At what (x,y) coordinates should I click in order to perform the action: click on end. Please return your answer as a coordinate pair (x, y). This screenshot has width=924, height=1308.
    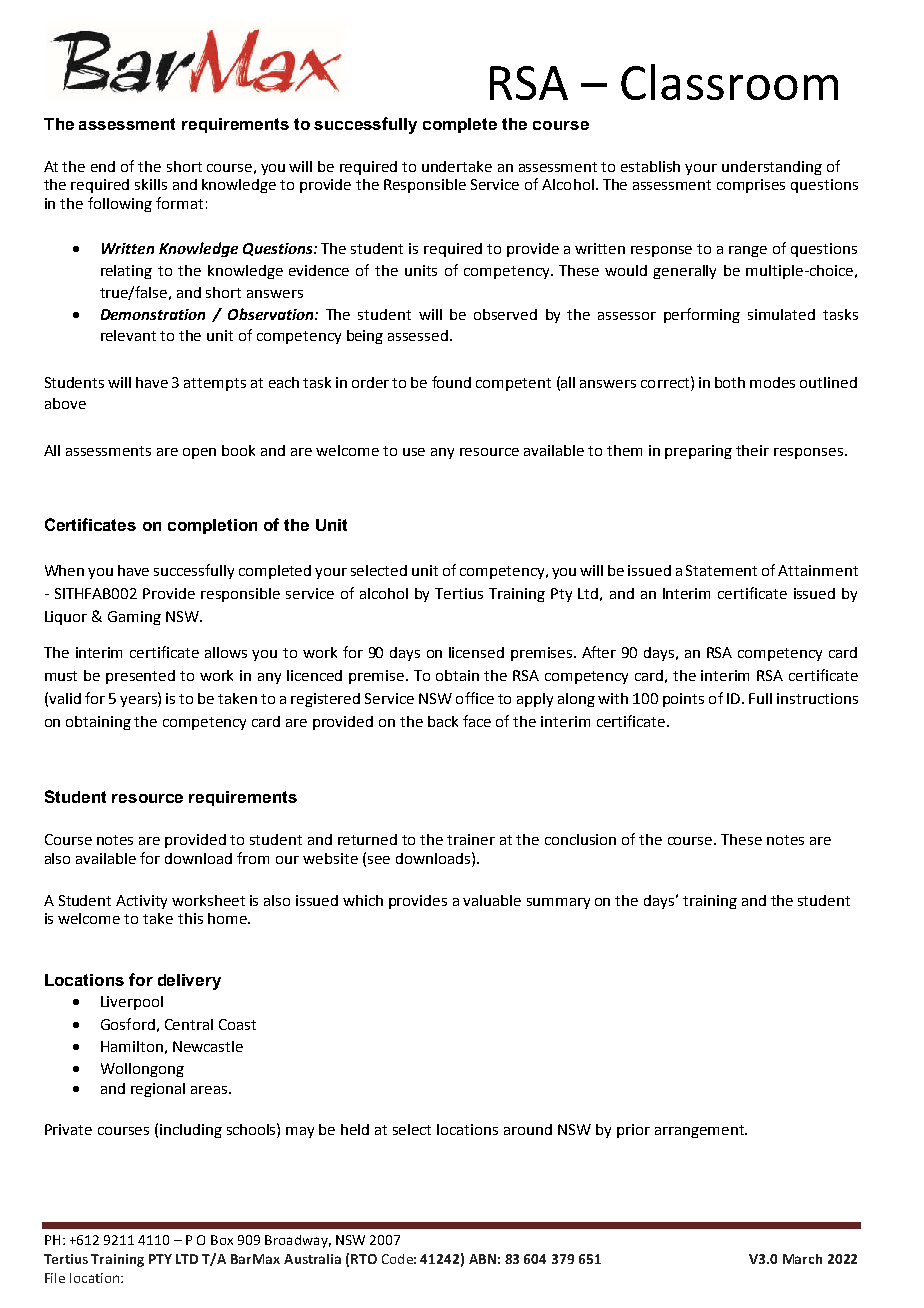
    Looking at the image, I should click on (103, 166).
